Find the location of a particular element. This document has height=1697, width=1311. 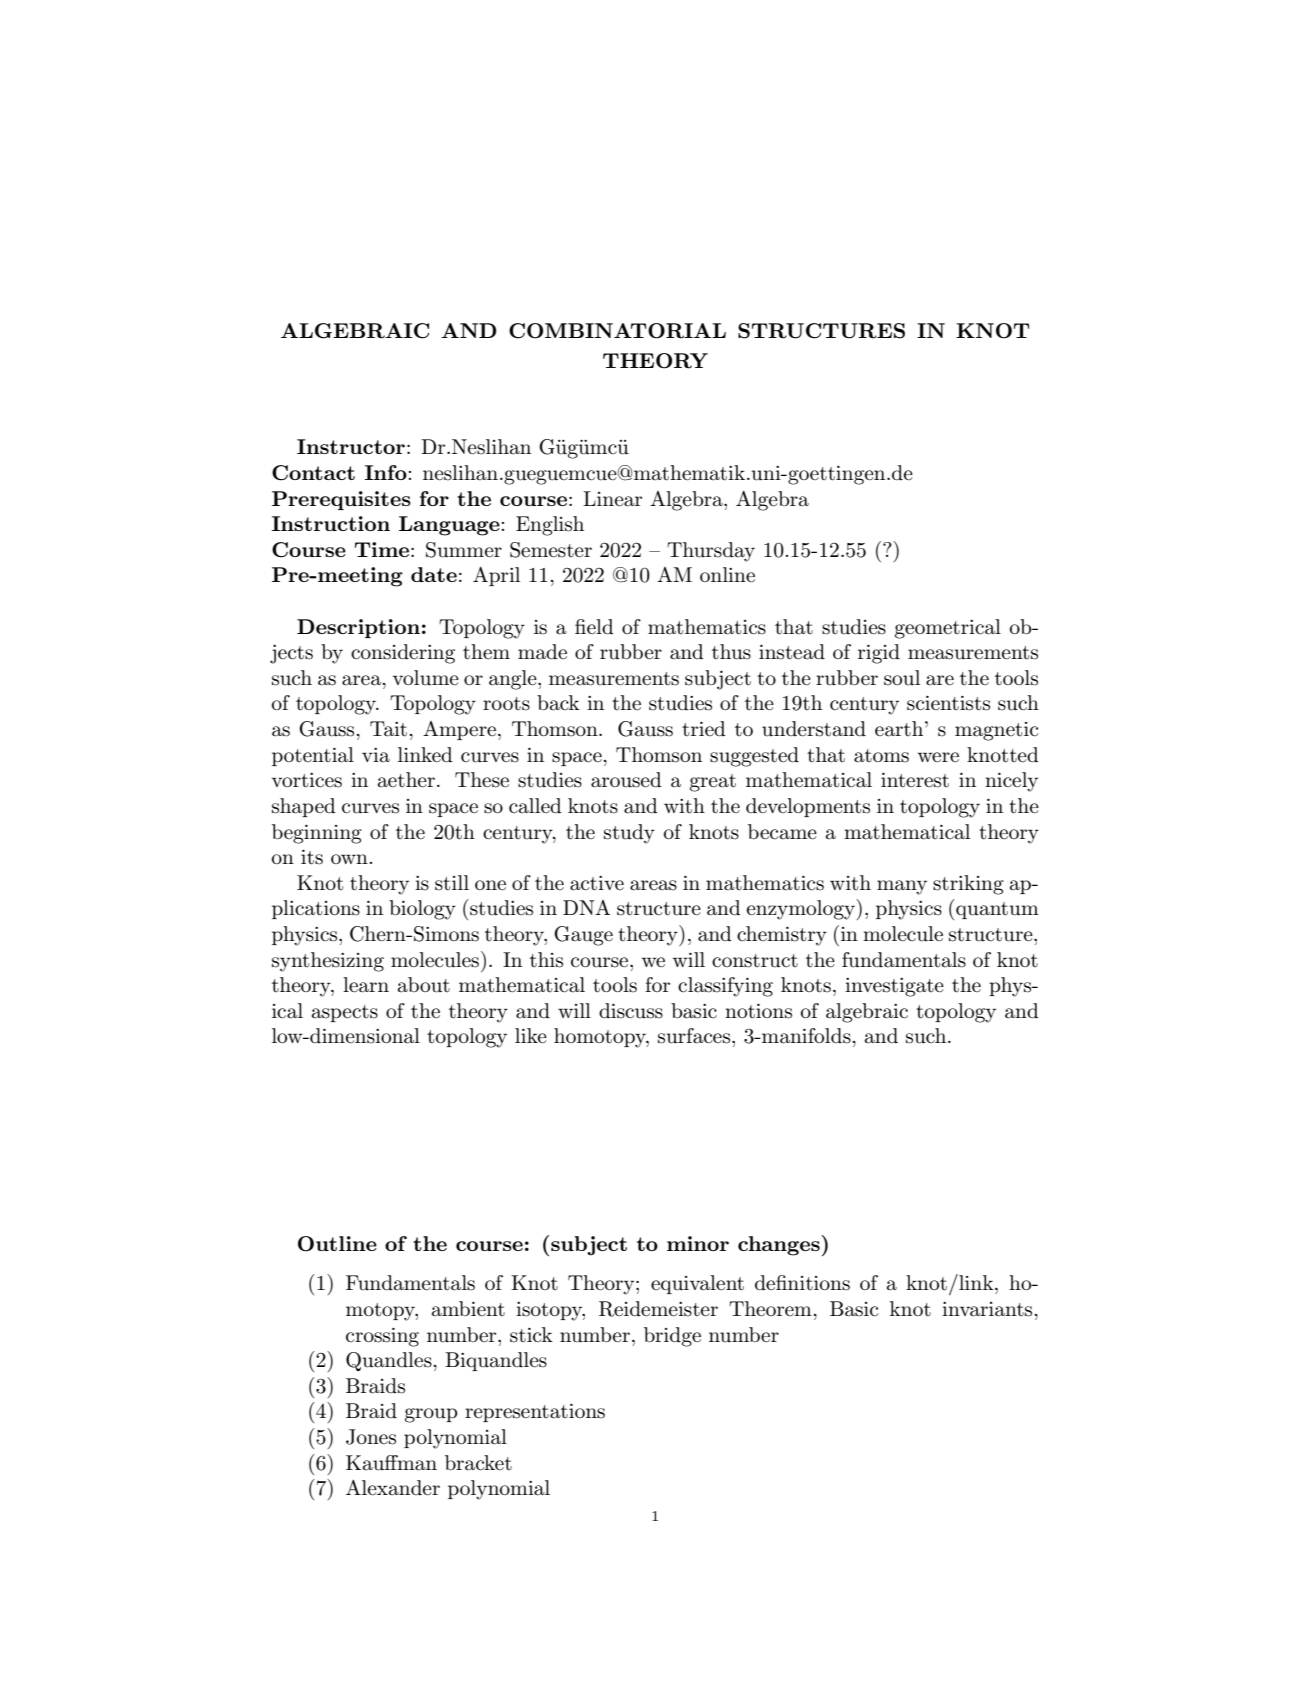

rigid is located at coordinates (879, 654).
